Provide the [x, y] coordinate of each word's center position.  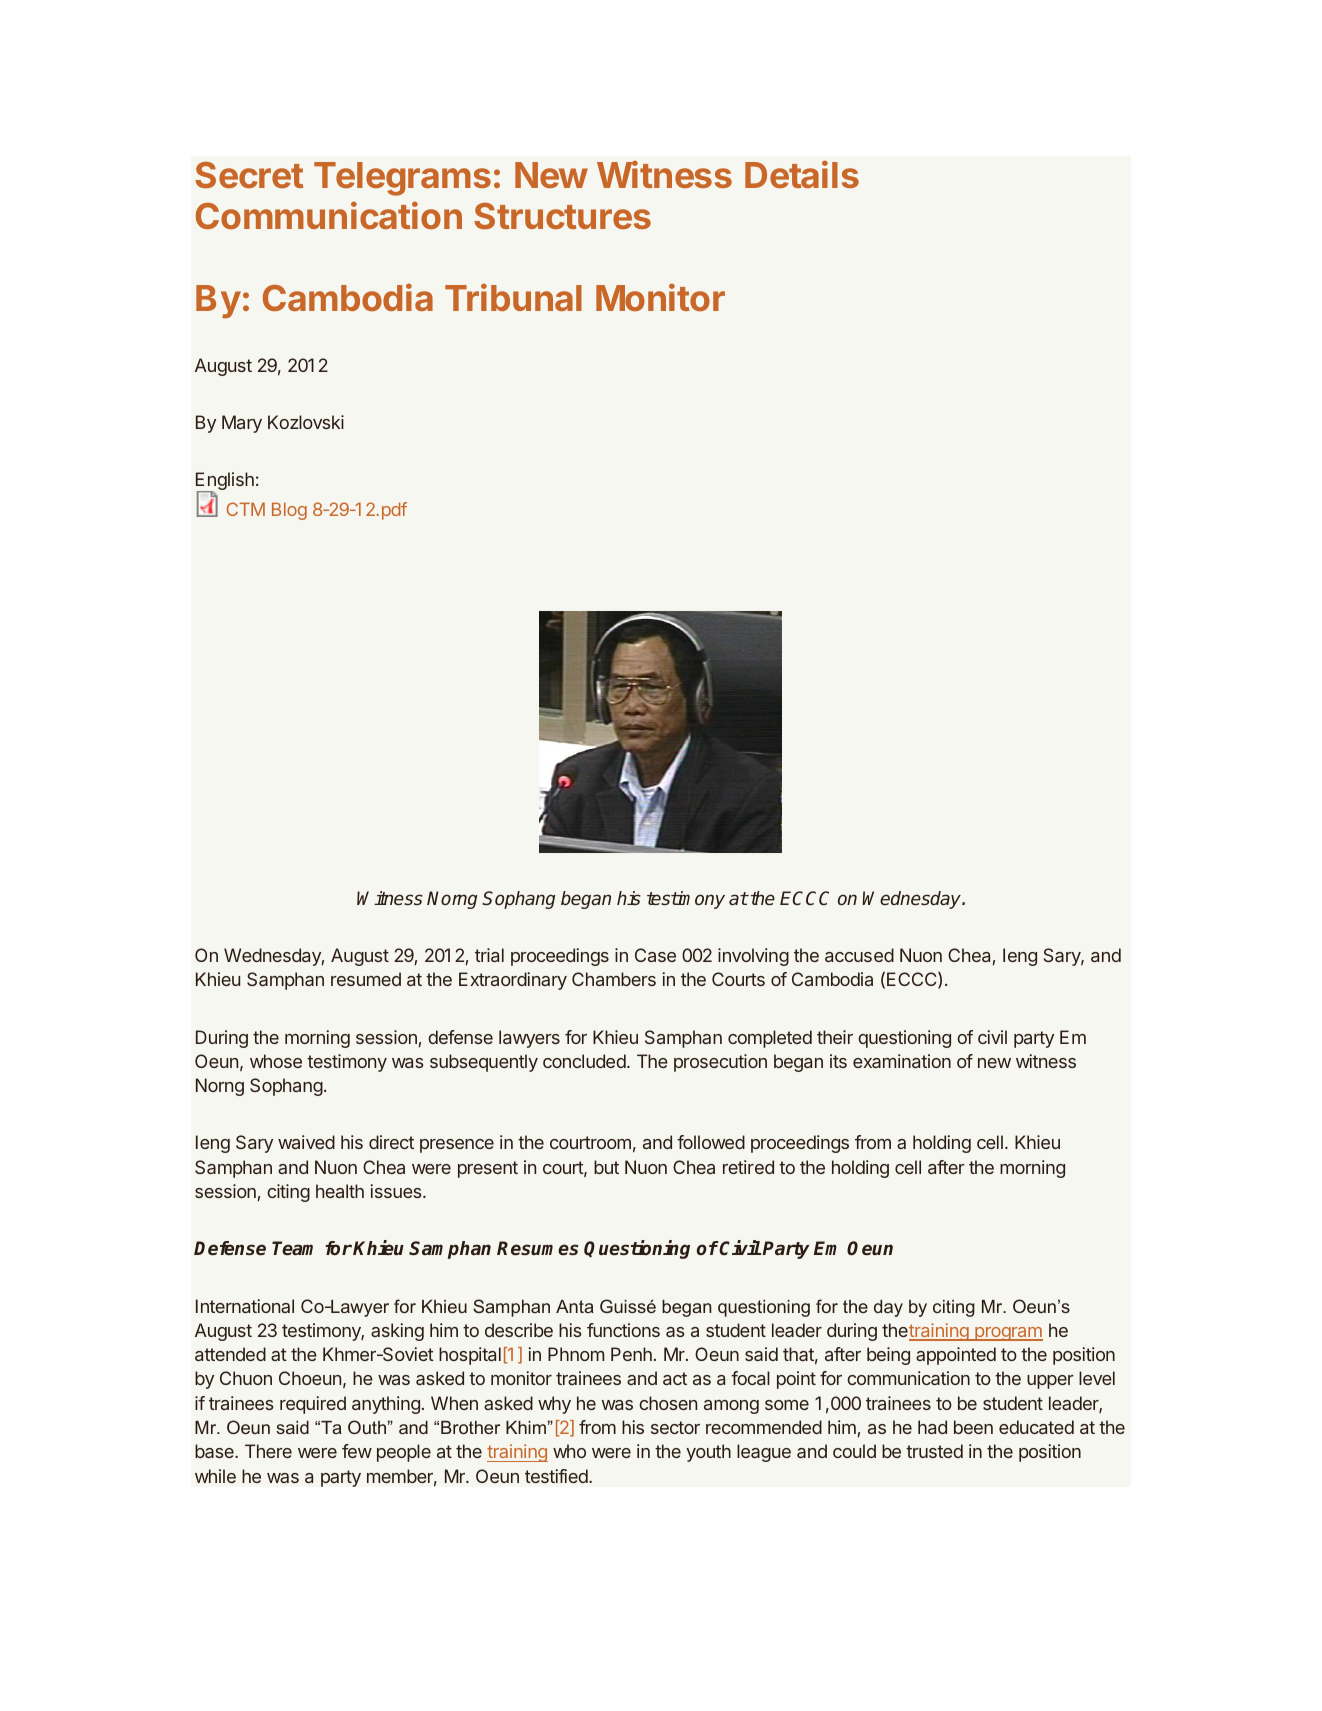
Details [802, 174]
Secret [249, 175]
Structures [562, 216]
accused [859, 955]
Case [655, 955]
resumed [366, 979]
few [357, 1451]
